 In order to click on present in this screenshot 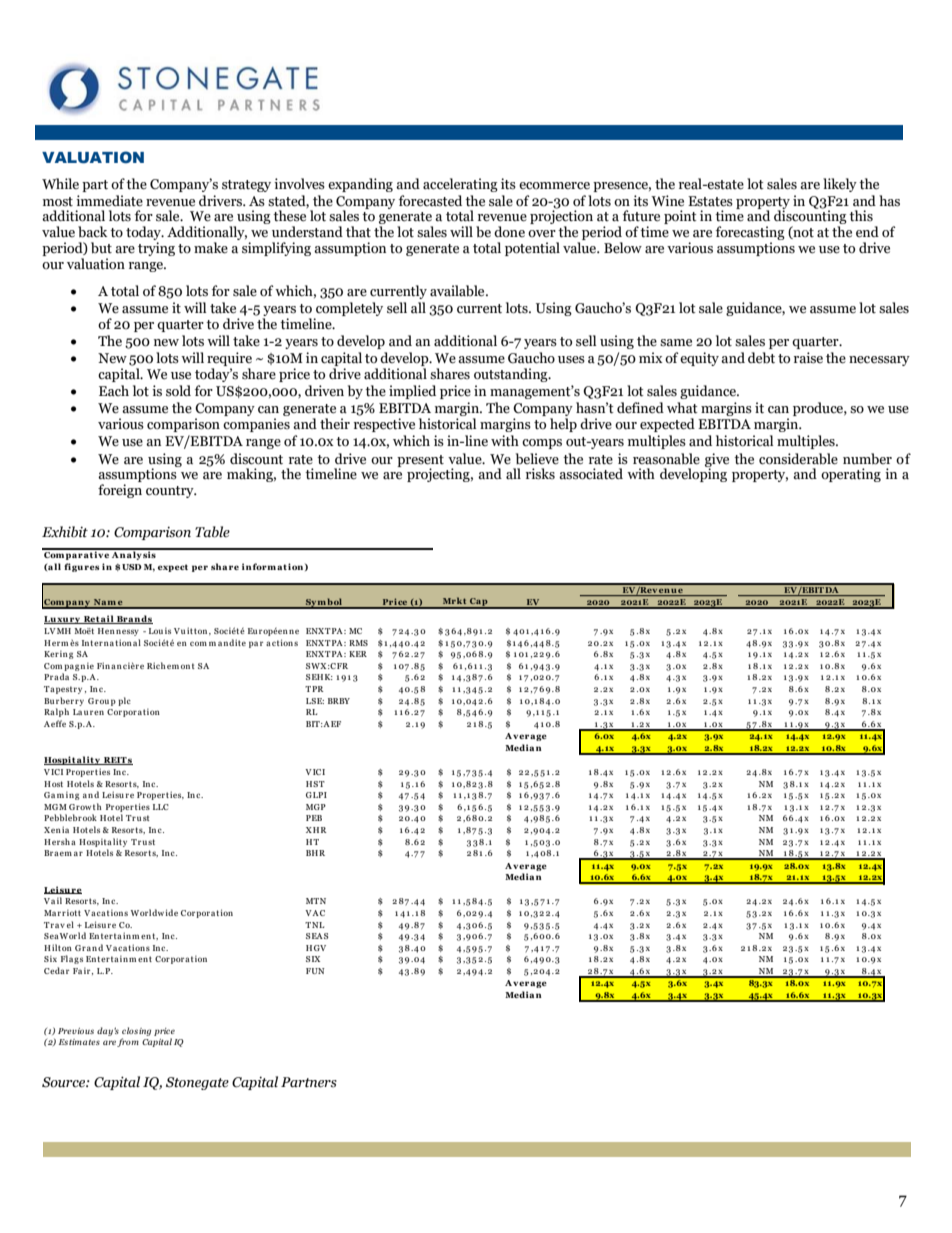, I will do `click(420, 462)`.
